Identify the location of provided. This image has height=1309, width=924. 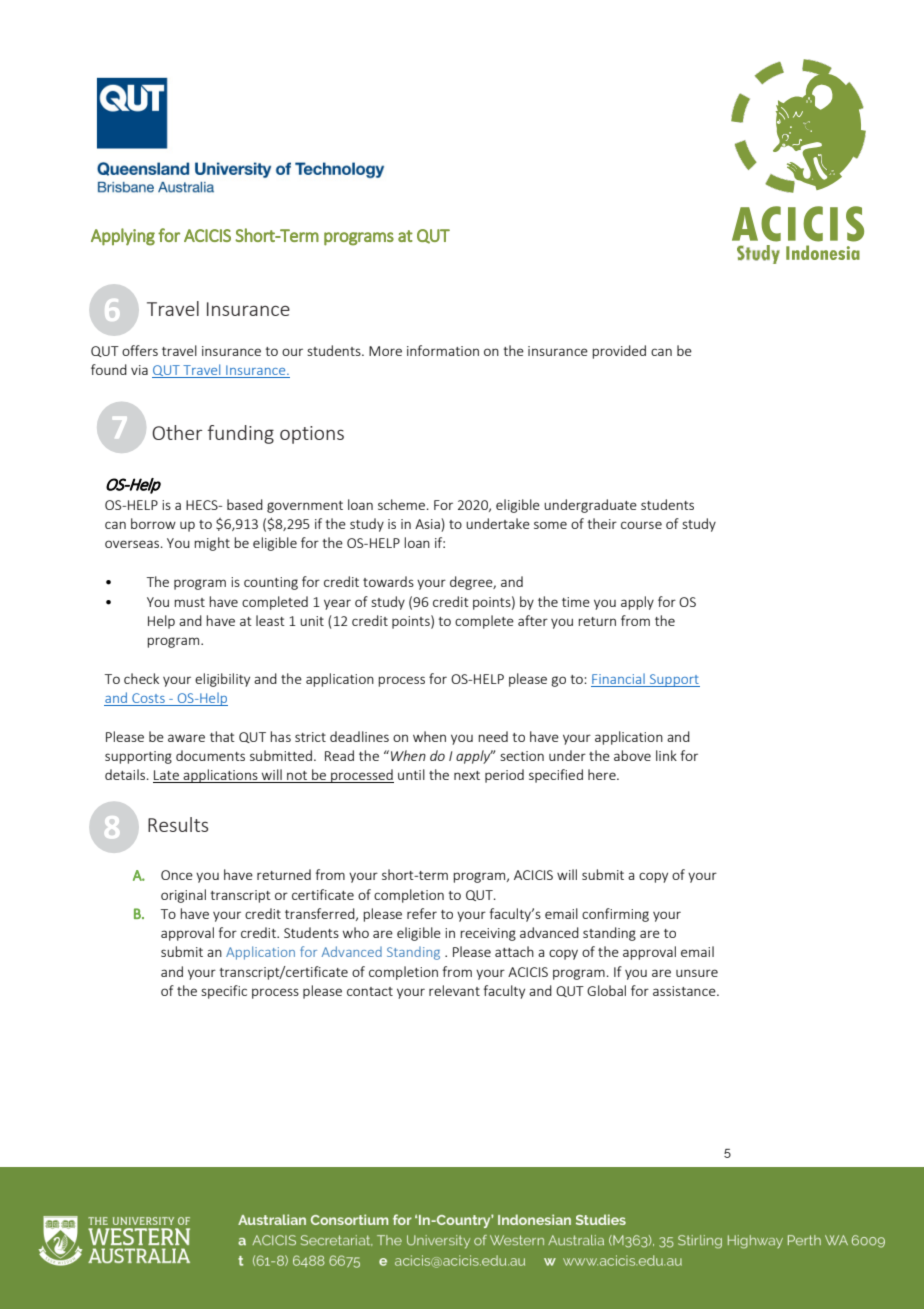
(619, 352).
